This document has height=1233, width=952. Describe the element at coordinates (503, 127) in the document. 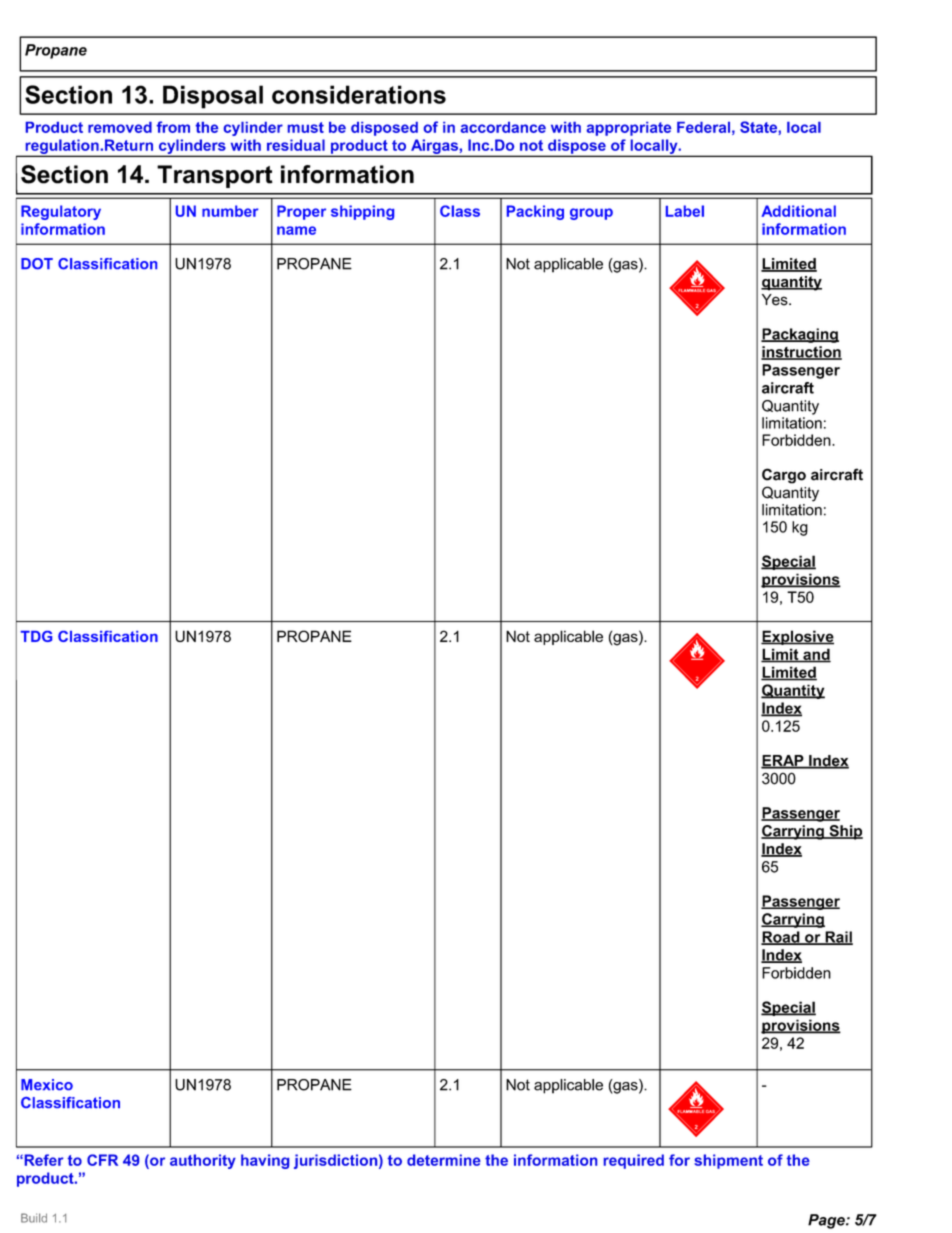

I see `accordance` at that location.
